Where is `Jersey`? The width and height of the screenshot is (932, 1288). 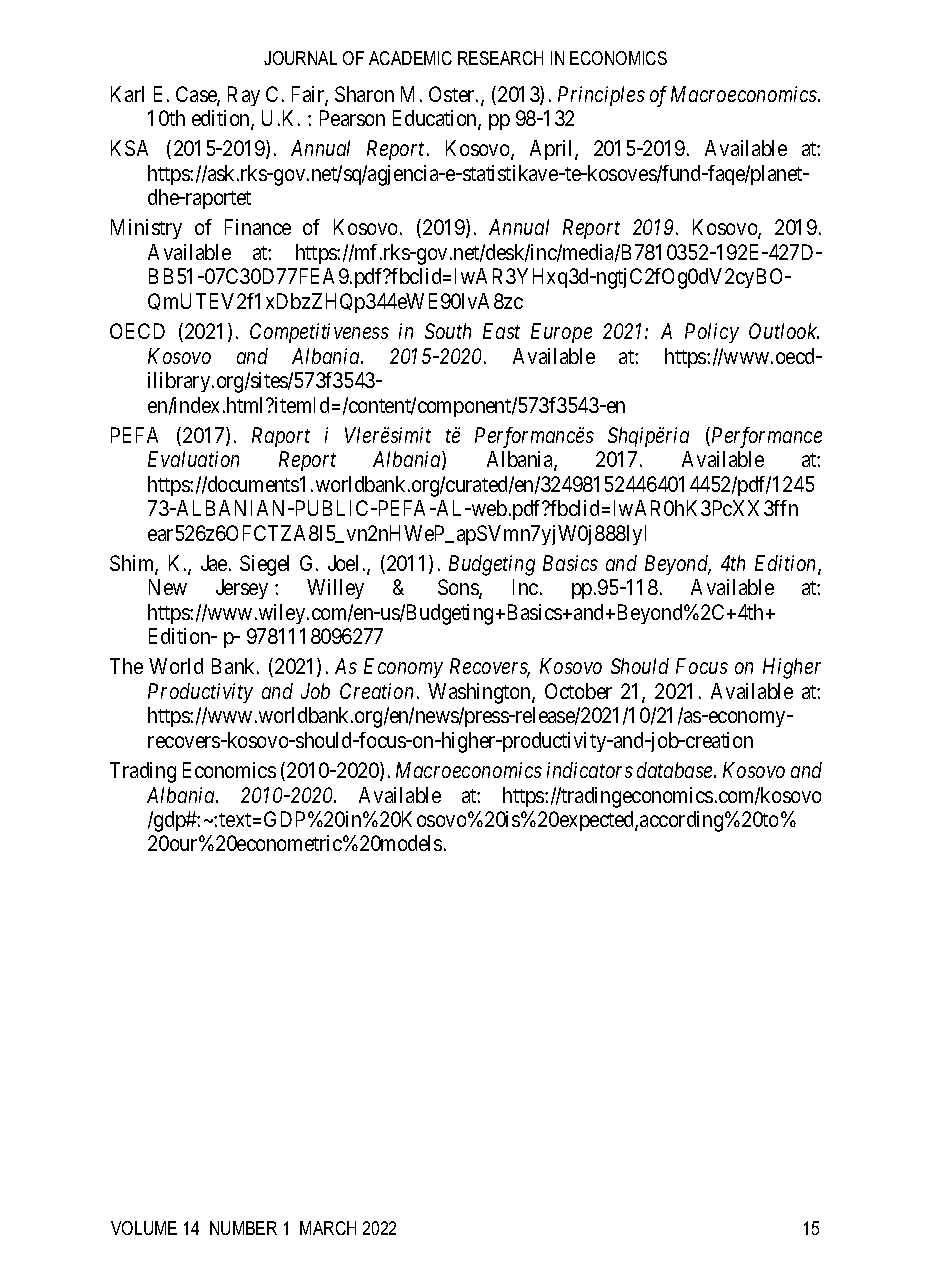
Jersey is located at coordinates (242, 589).
